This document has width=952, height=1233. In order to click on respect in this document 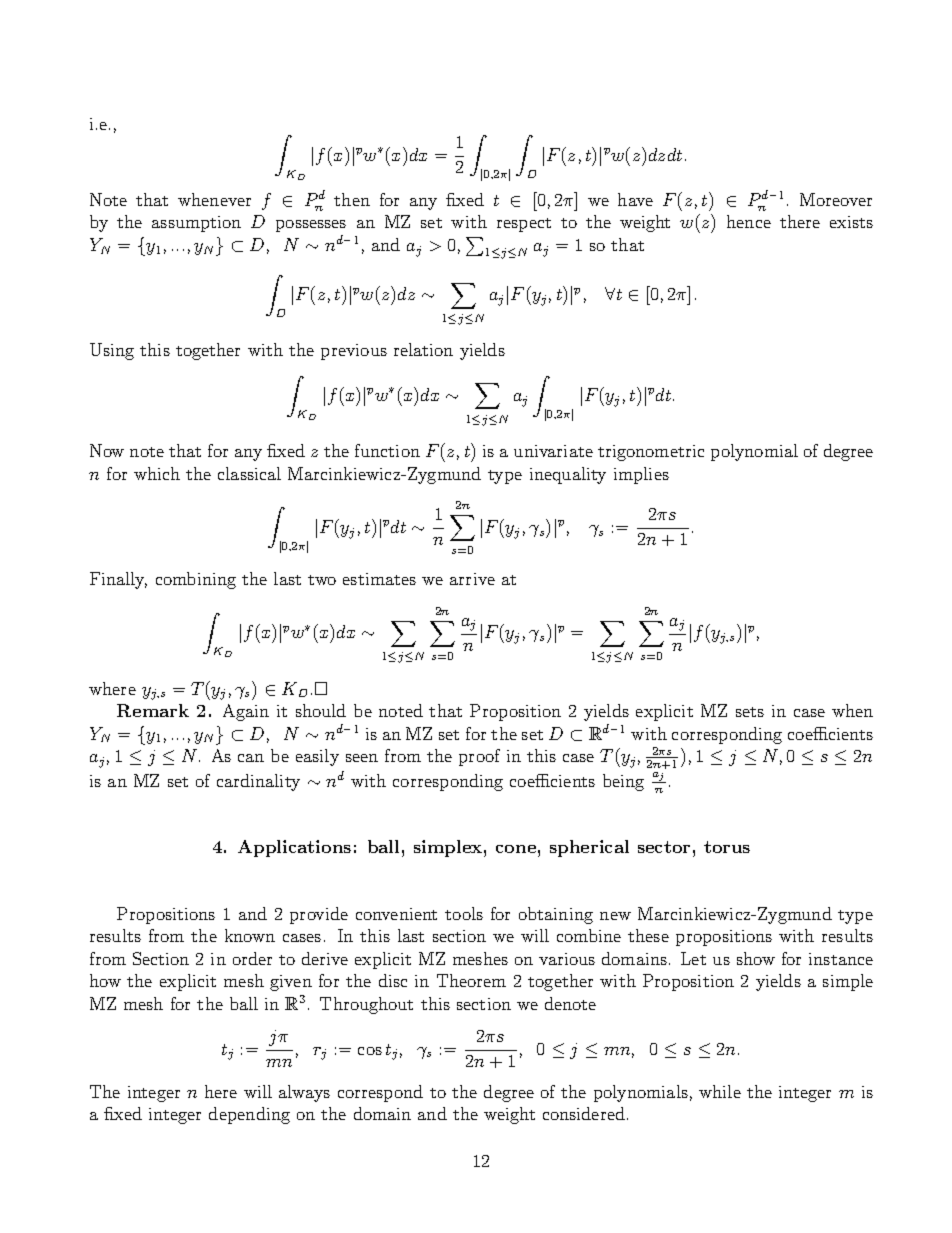, I will do `click(524, 225)`.
